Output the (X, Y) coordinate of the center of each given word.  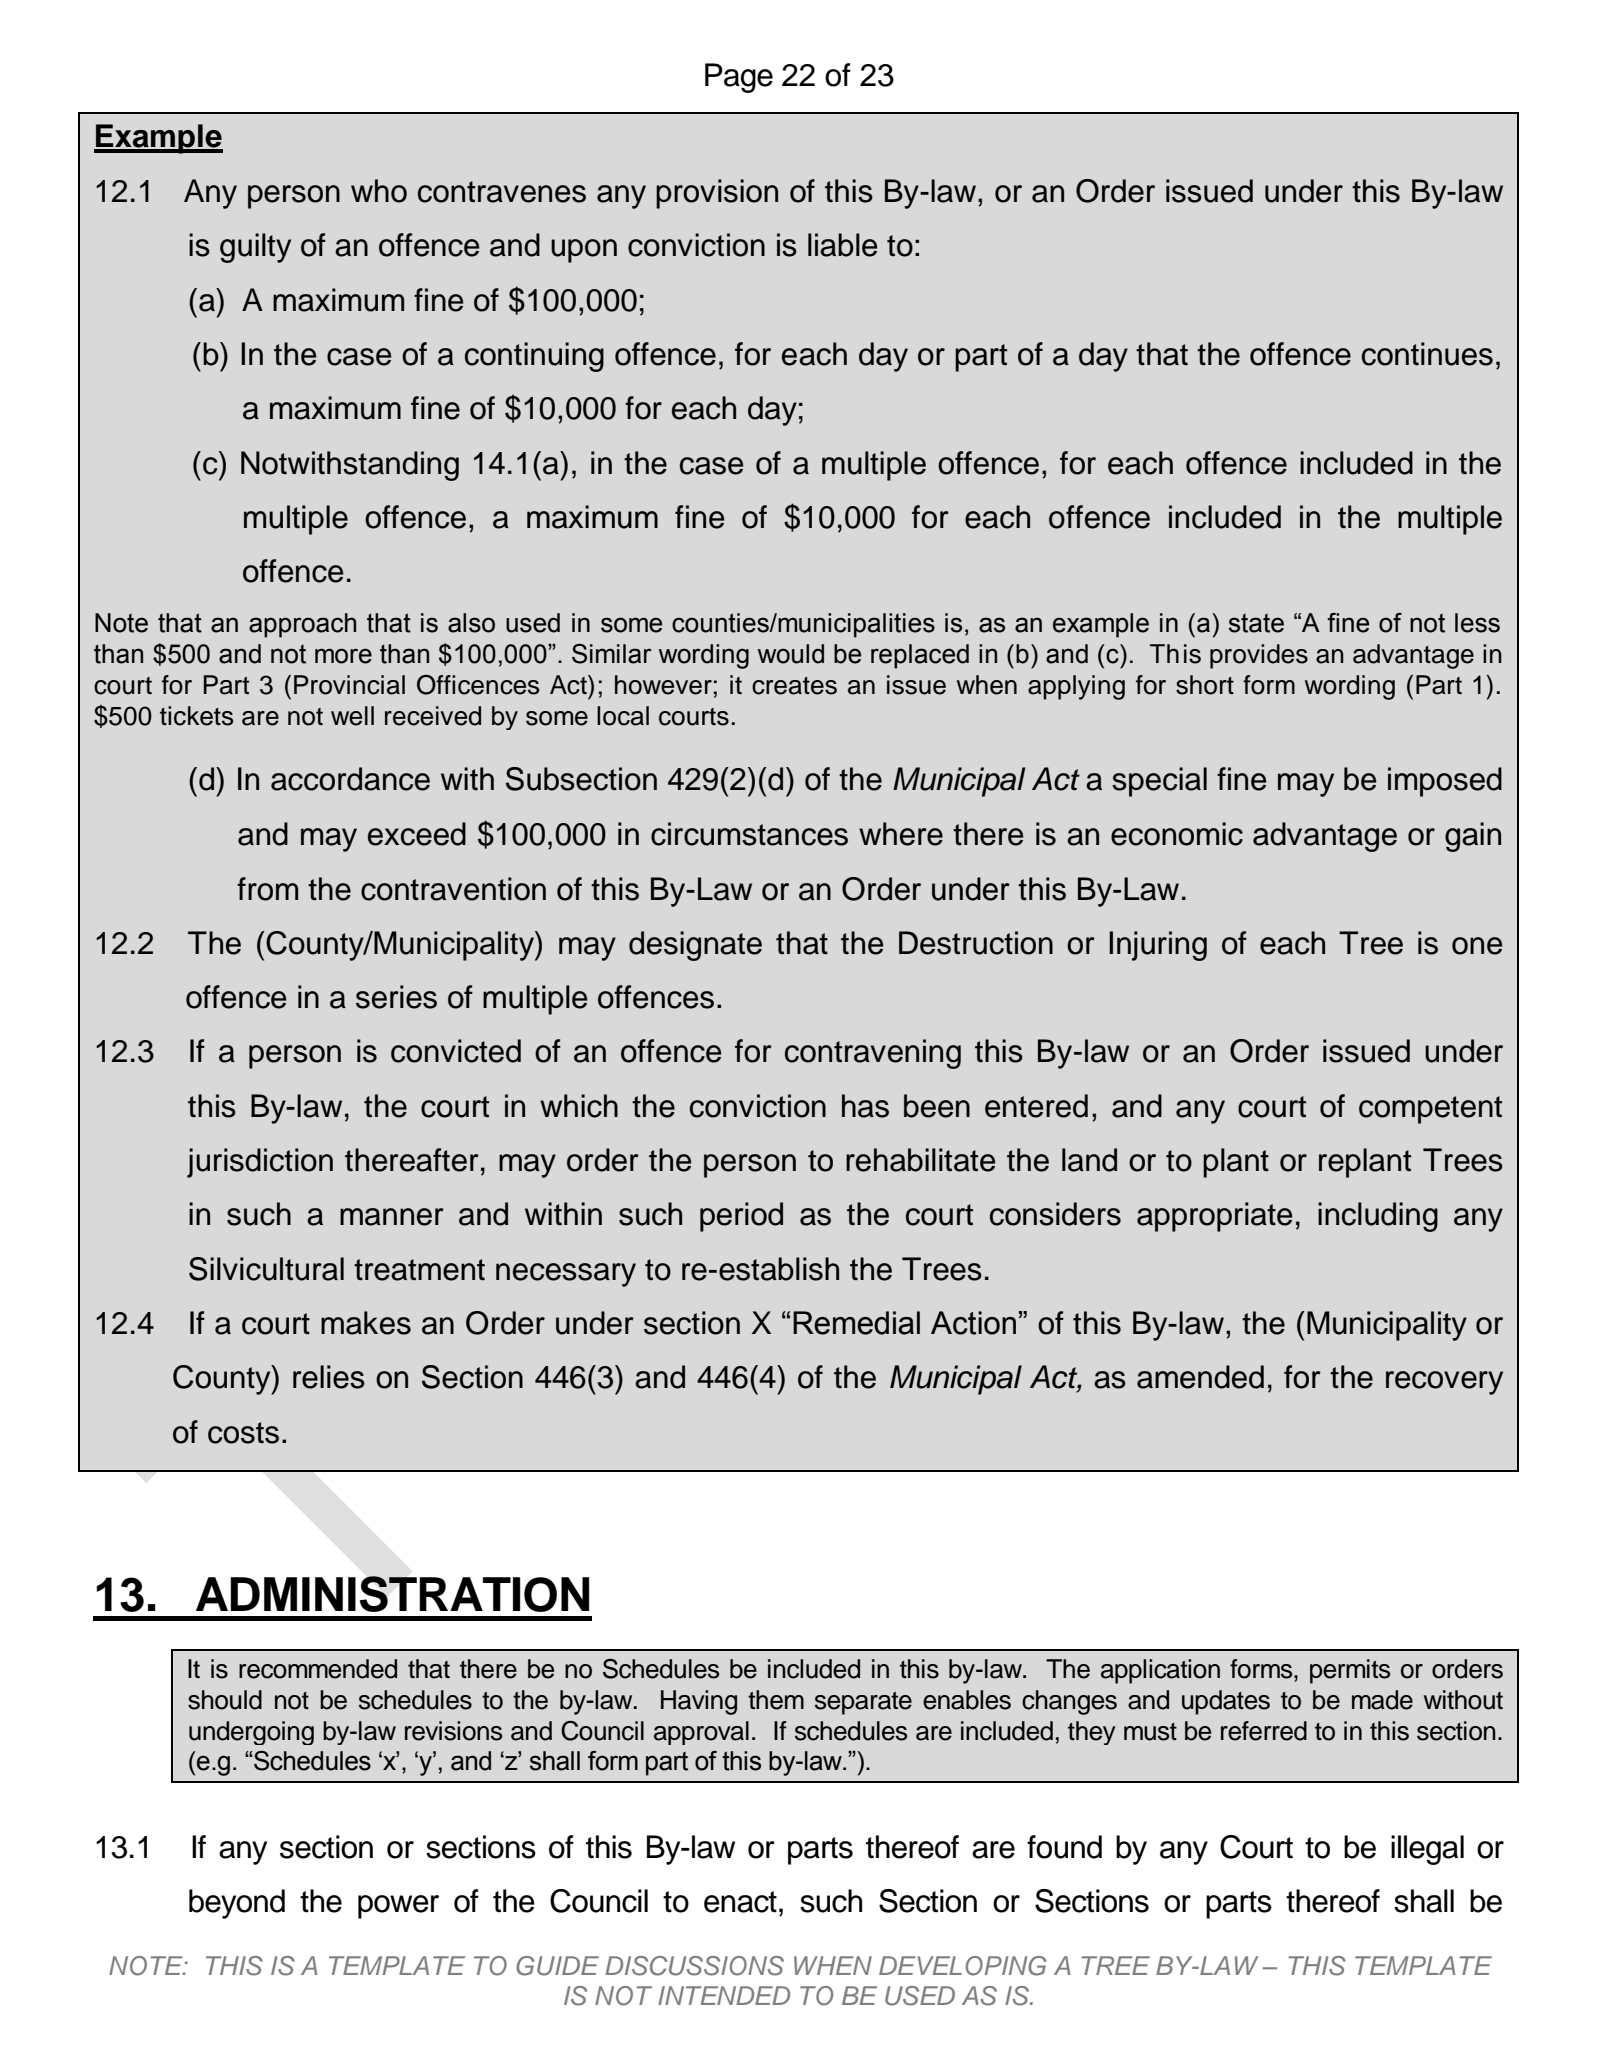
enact (740, 1902)
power (398, 1907)
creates (794, 686)
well (352, 716)
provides (1259, 656)
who (379, 191)
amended (1200, 1377)
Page (739, 78)
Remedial (856, 1323)
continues (1427, 354)
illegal (1427, 1850)
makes (366, 1323)
